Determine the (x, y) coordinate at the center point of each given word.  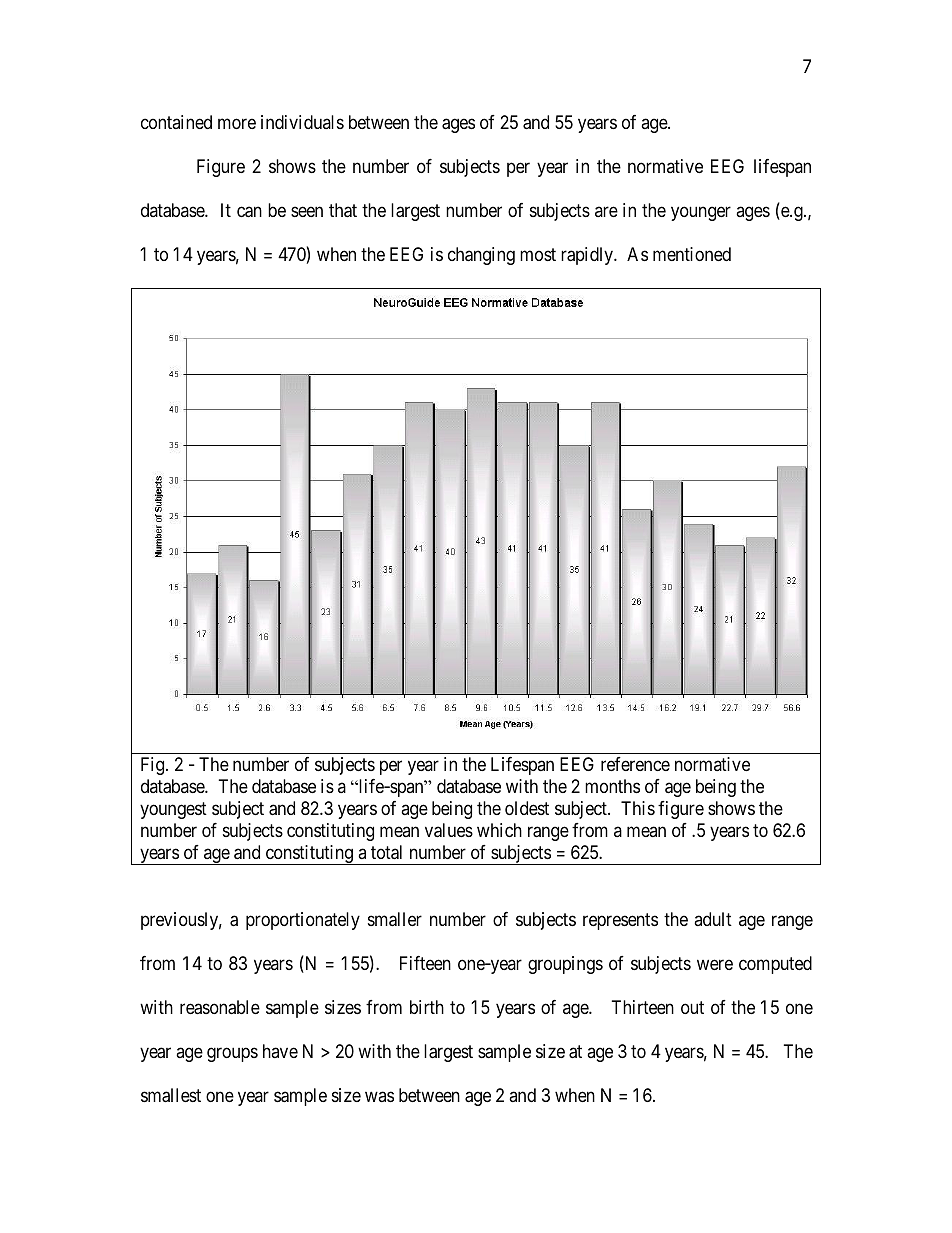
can (249, 212)
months (612, 786)
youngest (173, 810)
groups (232, 1055)
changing (481, 256)
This (638, 808)
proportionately (303, 921)
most (538, 255)
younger (701, 214)
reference (635, 764)
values (449, 830)
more (237, 124)
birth (427, 1007)
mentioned (692, 254)
